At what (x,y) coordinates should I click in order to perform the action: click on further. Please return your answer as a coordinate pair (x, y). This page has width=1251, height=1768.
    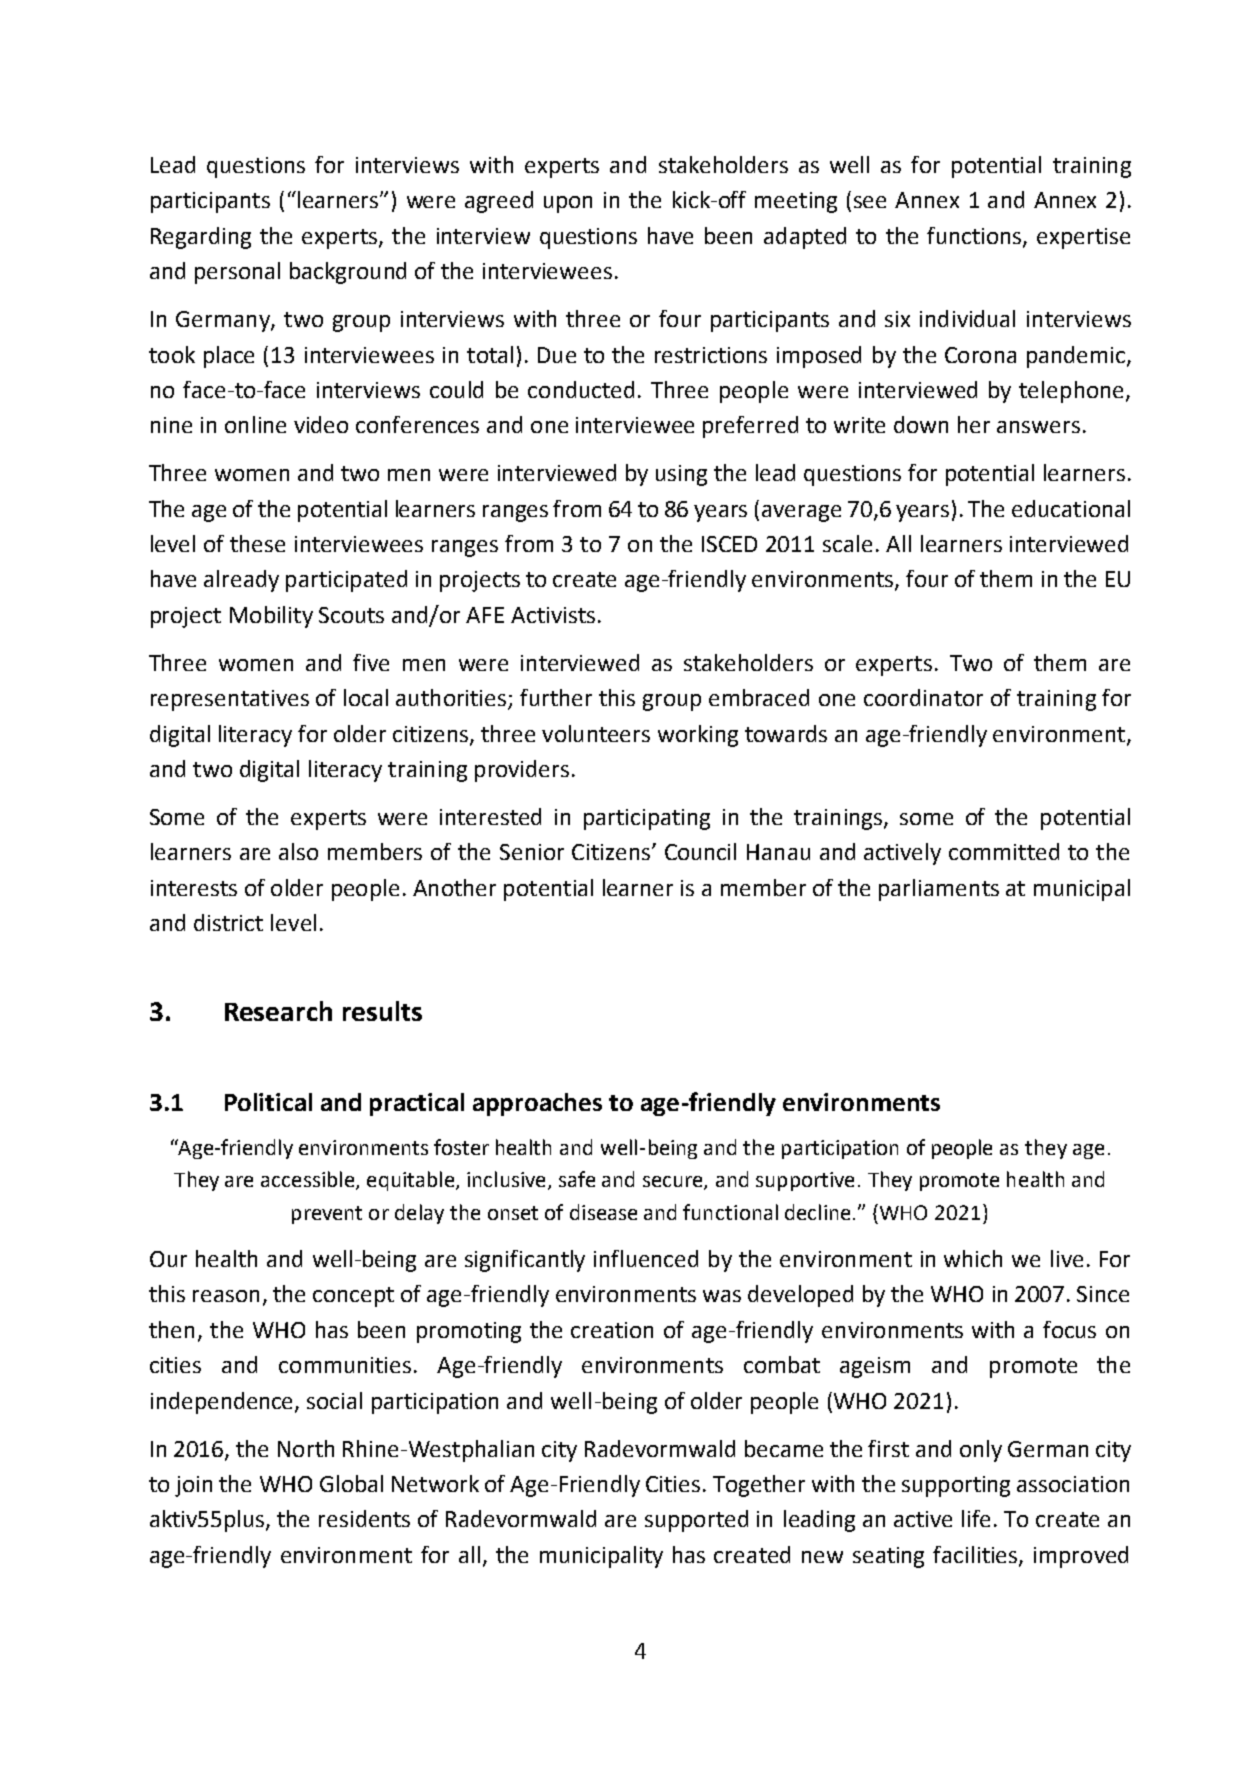
    Looking at the image, I should click on (556, 697).
